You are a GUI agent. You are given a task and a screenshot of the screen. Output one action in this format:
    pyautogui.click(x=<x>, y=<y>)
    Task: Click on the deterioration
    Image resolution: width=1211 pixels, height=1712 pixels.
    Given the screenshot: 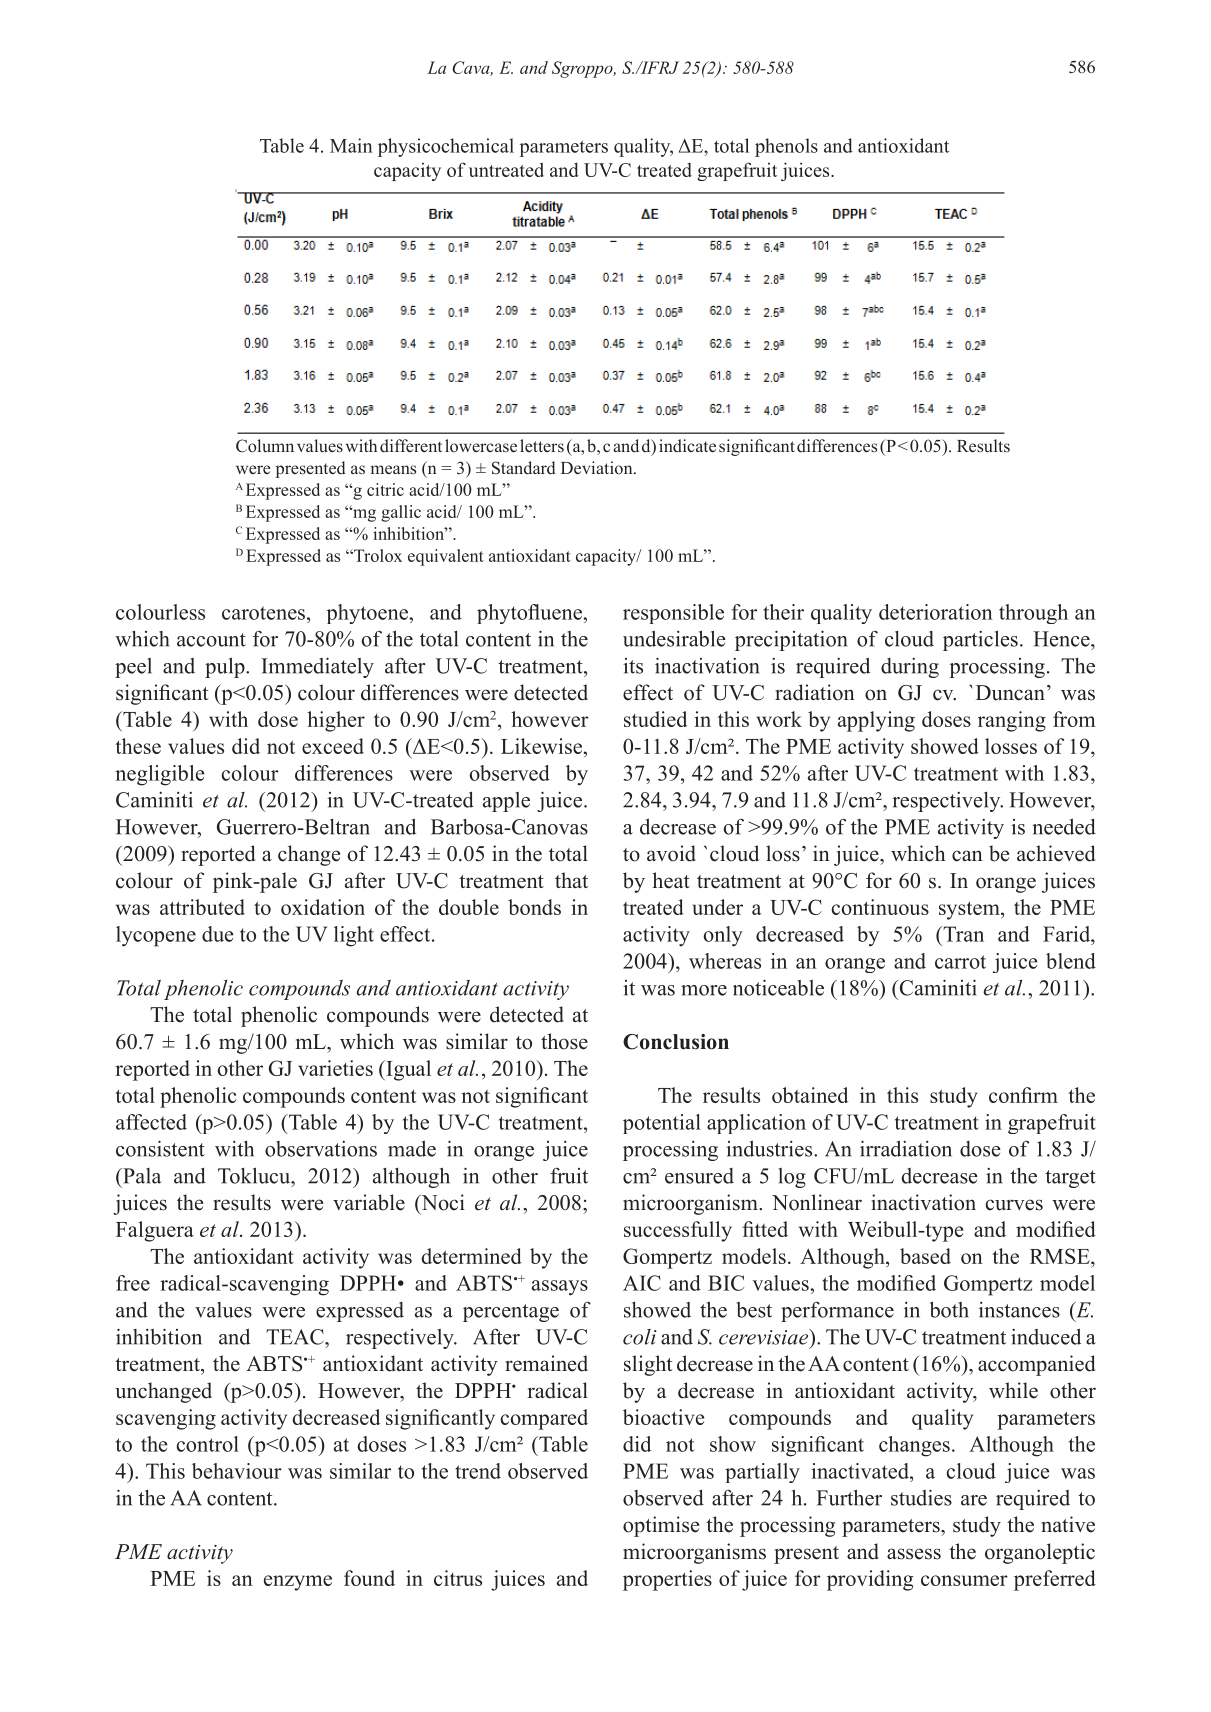 What is the action you would take?
    pyautogui.click(x=936, y=612)
